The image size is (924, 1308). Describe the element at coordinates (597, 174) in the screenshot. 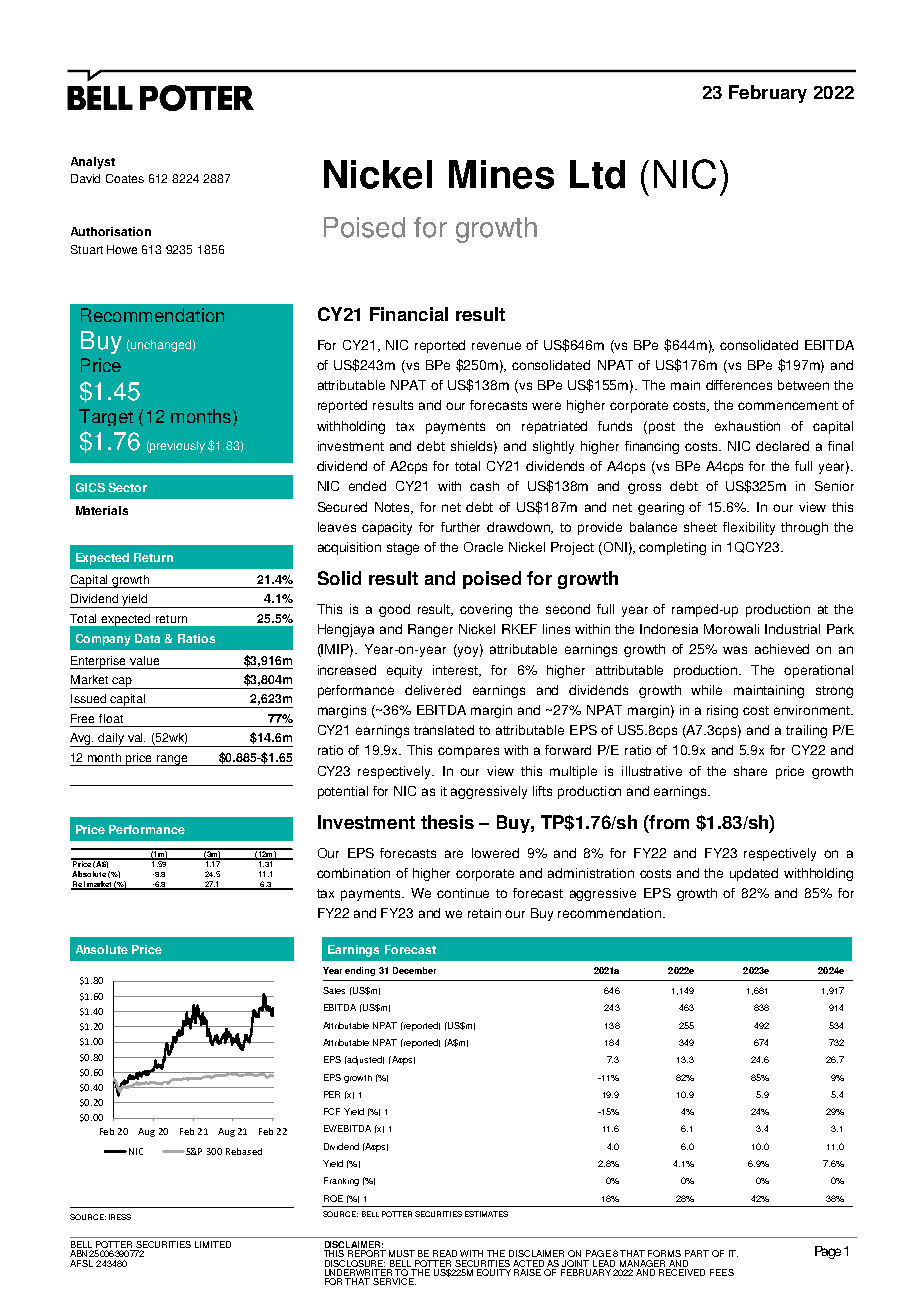

I see `Ltd` at that location.
